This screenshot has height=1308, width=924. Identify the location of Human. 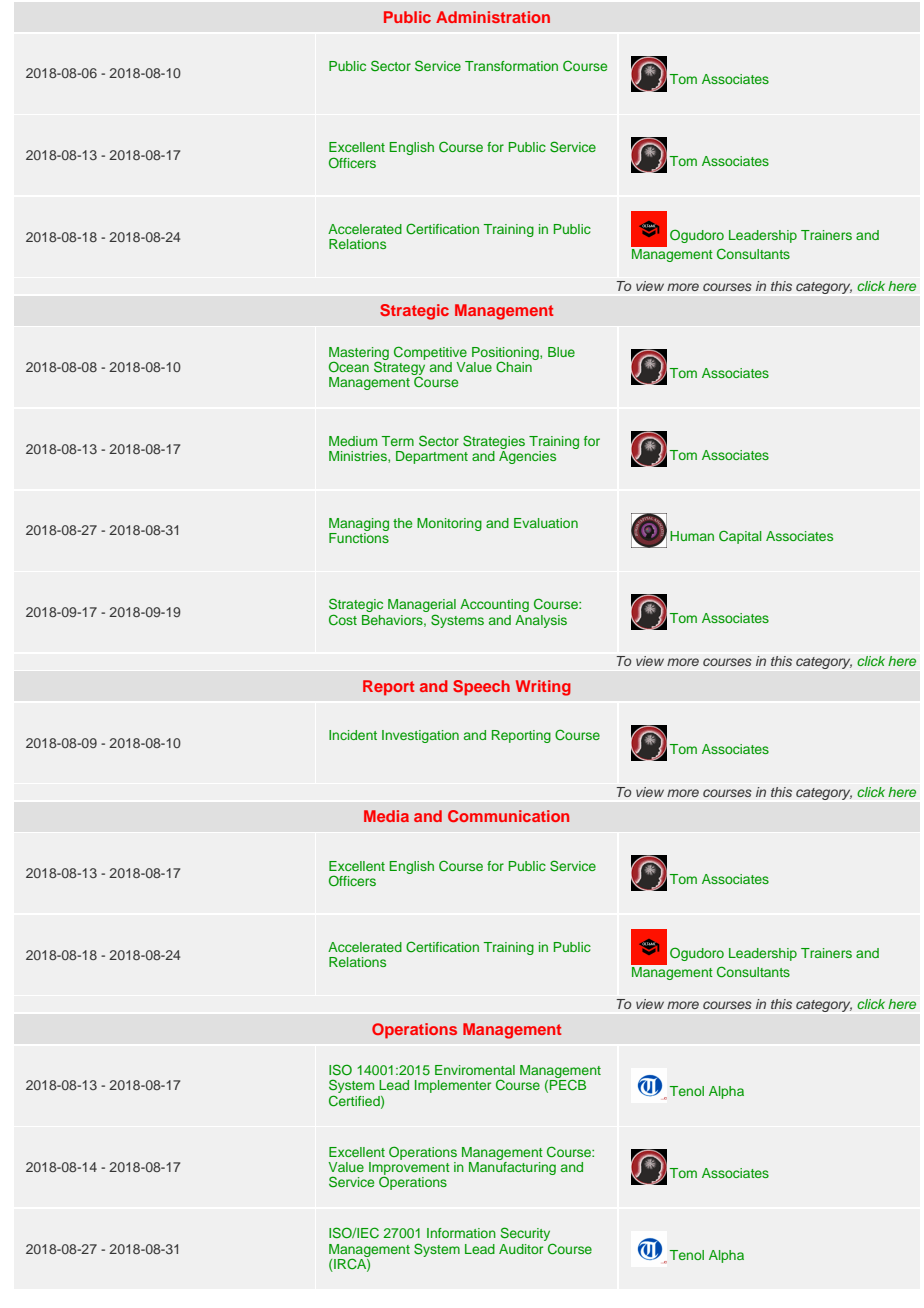
(692, 536).
